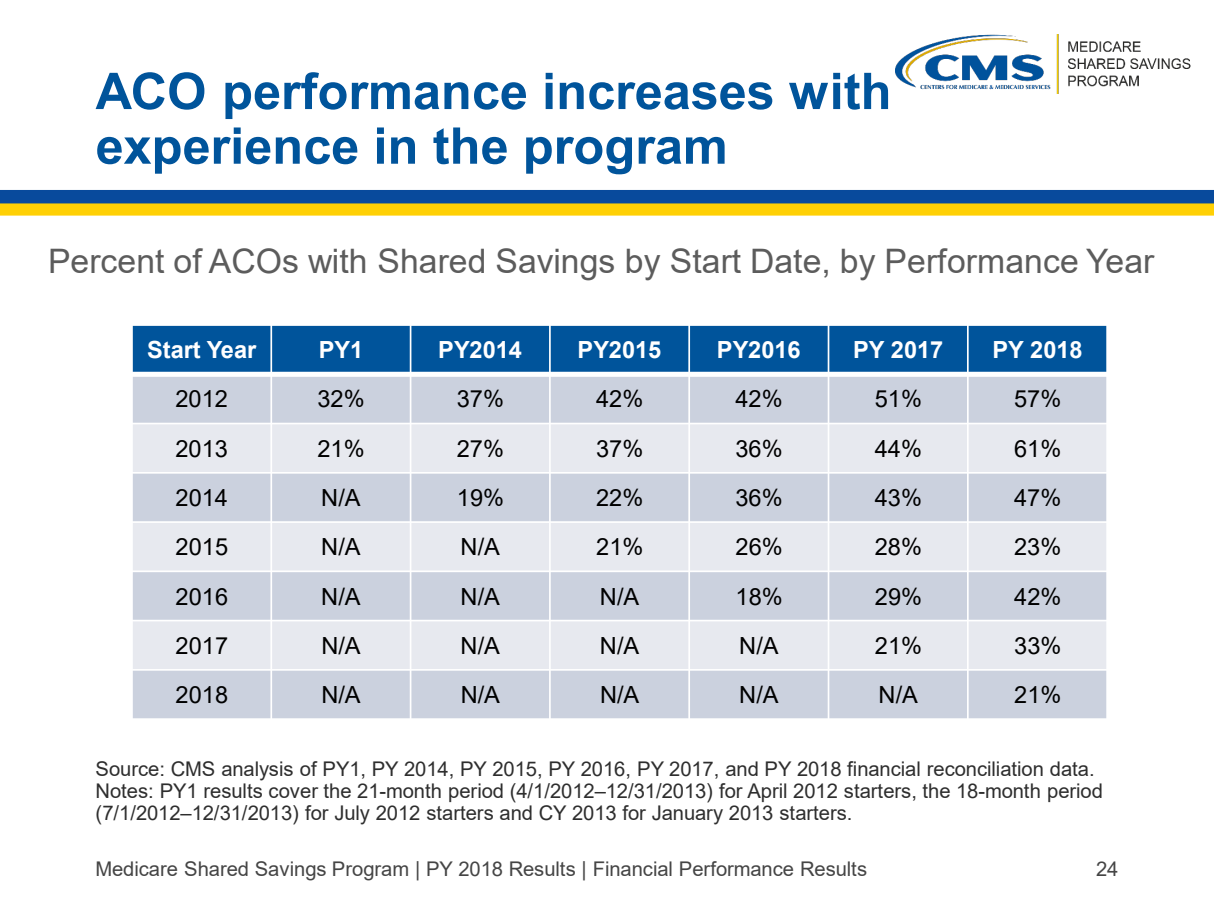  I want to click on Date, so click(786, 261).
